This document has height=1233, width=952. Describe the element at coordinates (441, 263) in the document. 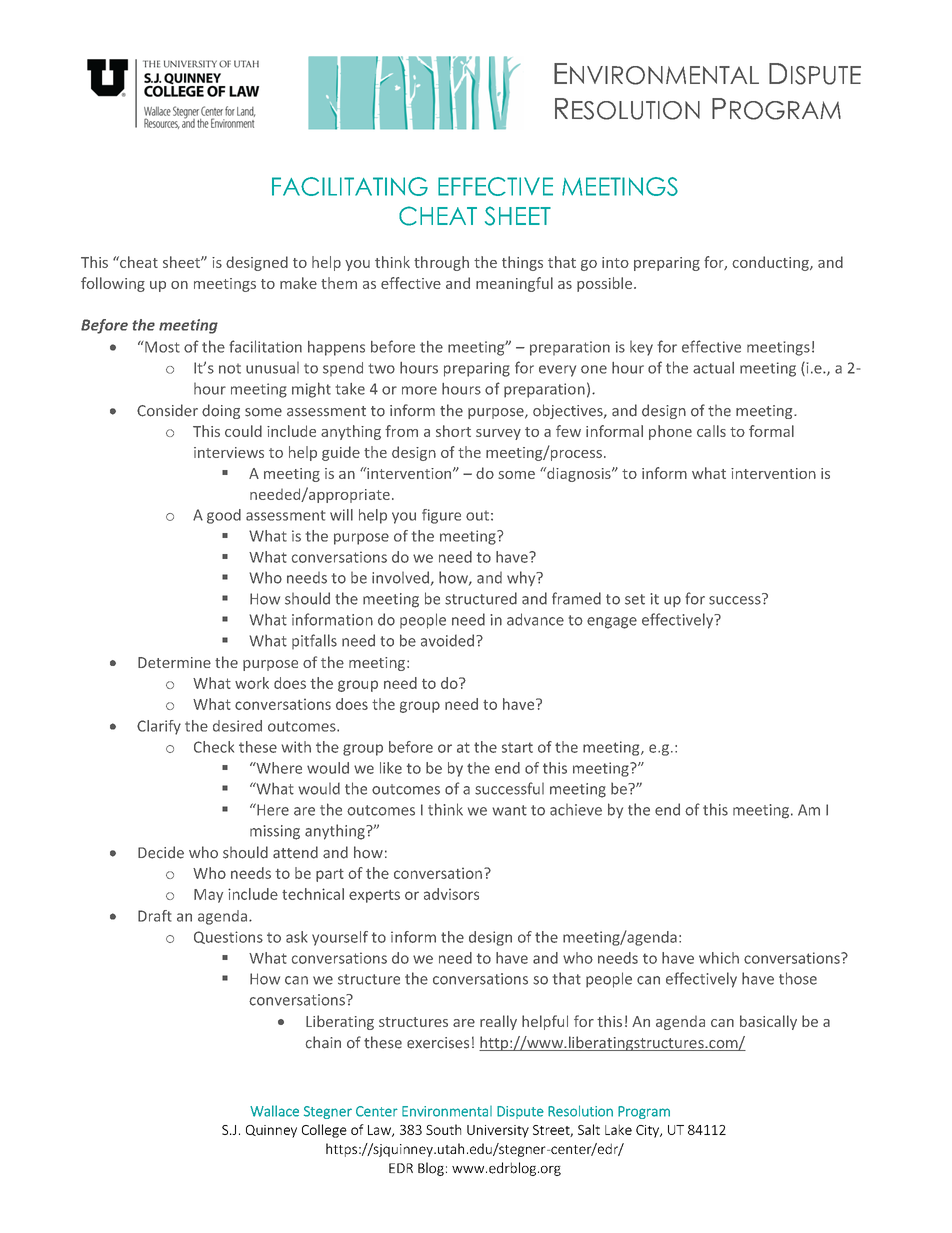

I see `through` at that location.
